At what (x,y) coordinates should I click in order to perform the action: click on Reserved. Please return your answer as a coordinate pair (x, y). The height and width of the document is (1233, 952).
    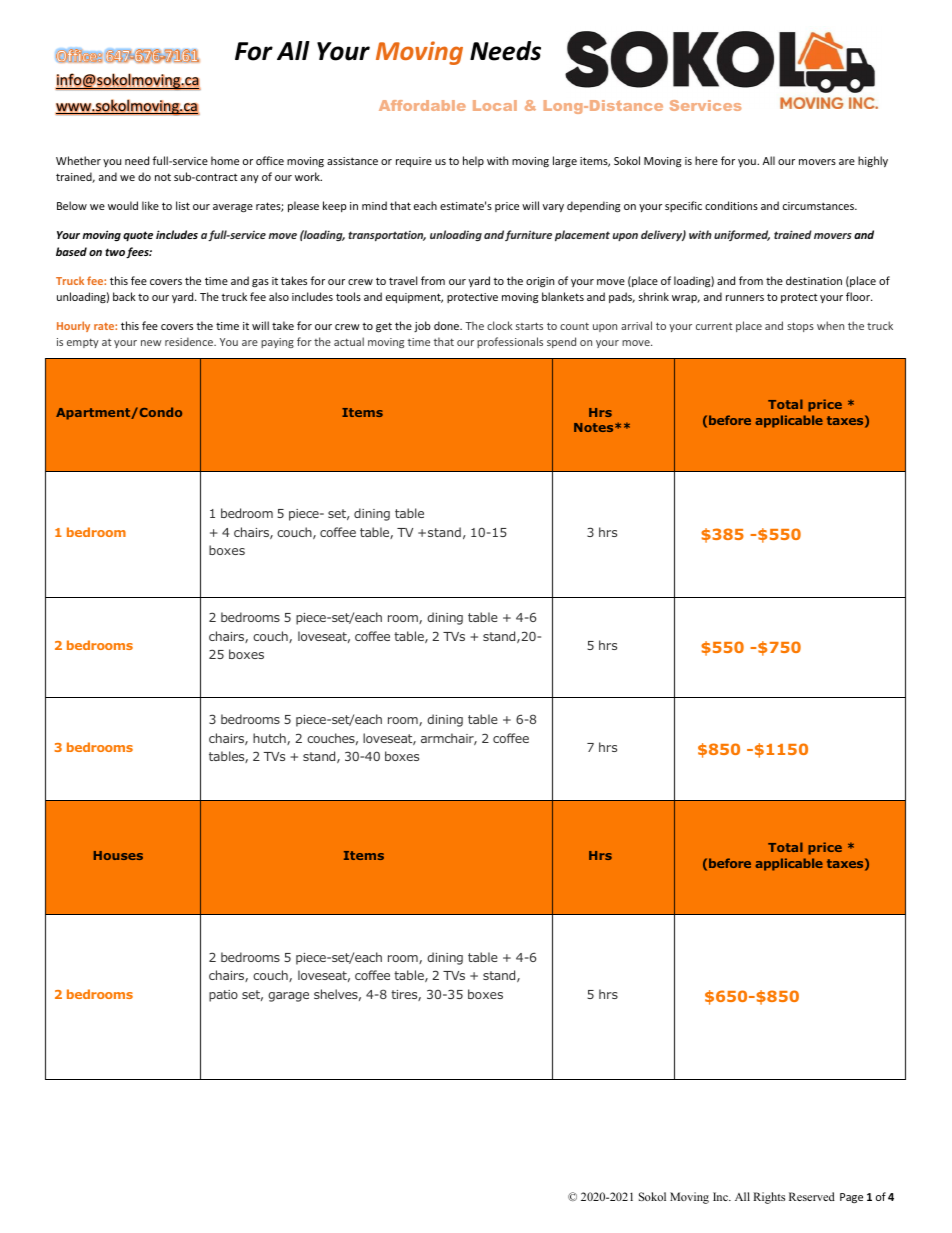
    Looking at the image, I should click on (812, 1196).
